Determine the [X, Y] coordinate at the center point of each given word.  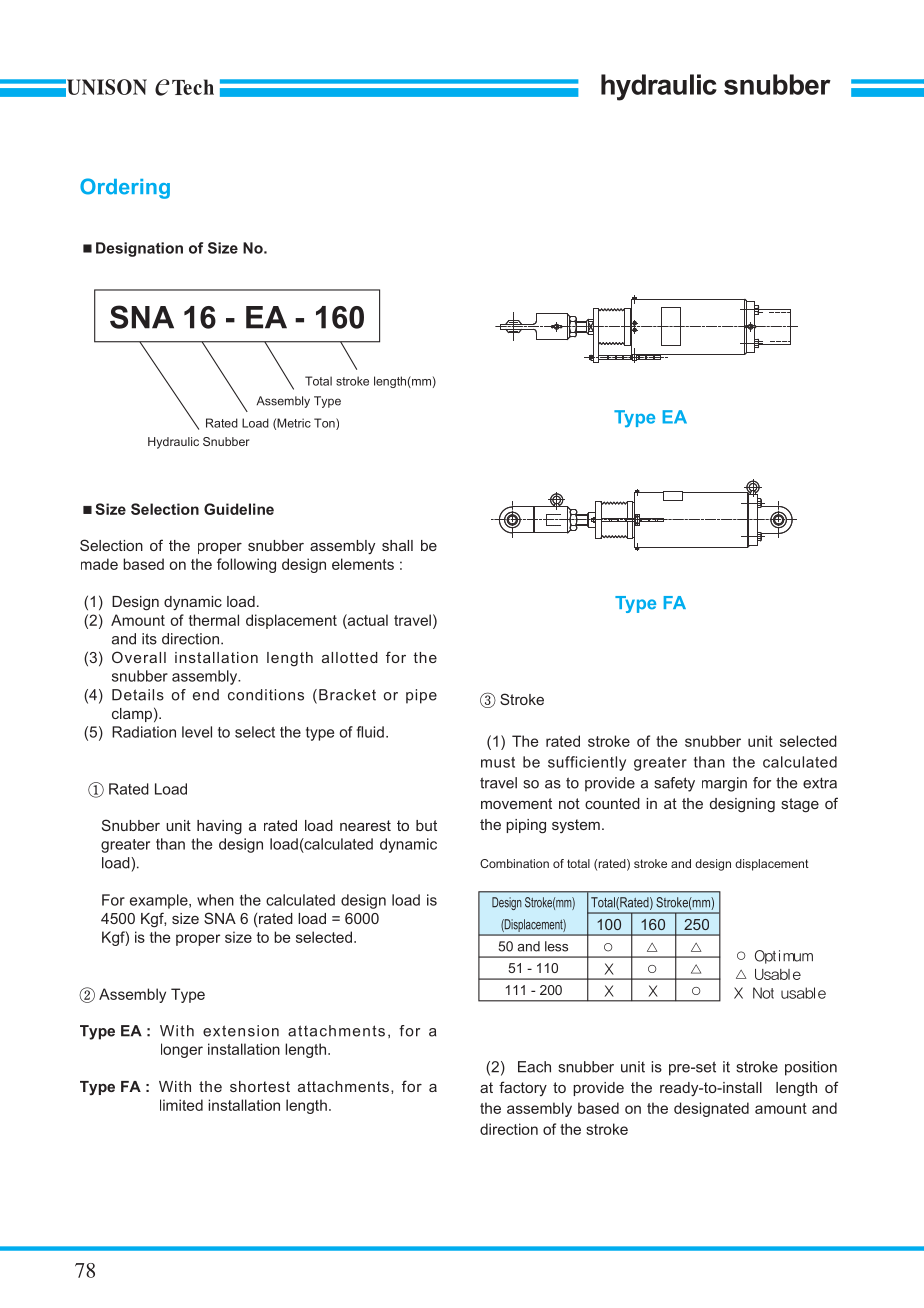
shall [397, 545]
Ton [325, 424]
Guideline [239, 509]
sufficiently [587, 763]
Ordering [125, 188]
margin [724, 784]
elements [363, 564]
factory [523, 1088]
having [219, 827]
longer [182, 1050]
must [498, 762]
